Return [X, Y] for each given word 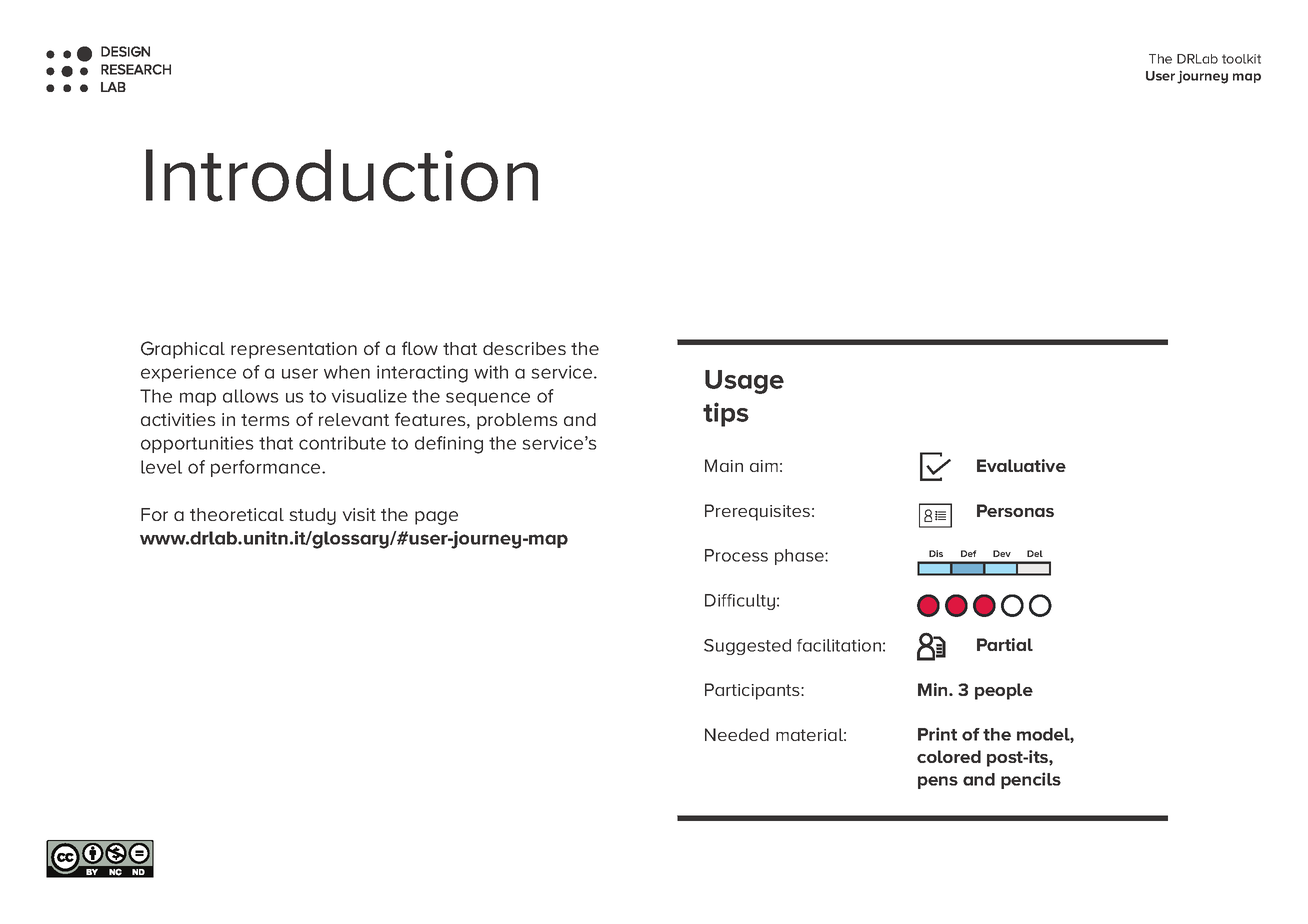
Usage [744, 382]
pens [938, 782]
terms [265, 420]
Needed [737, 734]
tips [726, 414]
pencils [1031, 780]
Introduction [342, 175]
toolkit [1241, 59]
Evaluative [1021, 465]
